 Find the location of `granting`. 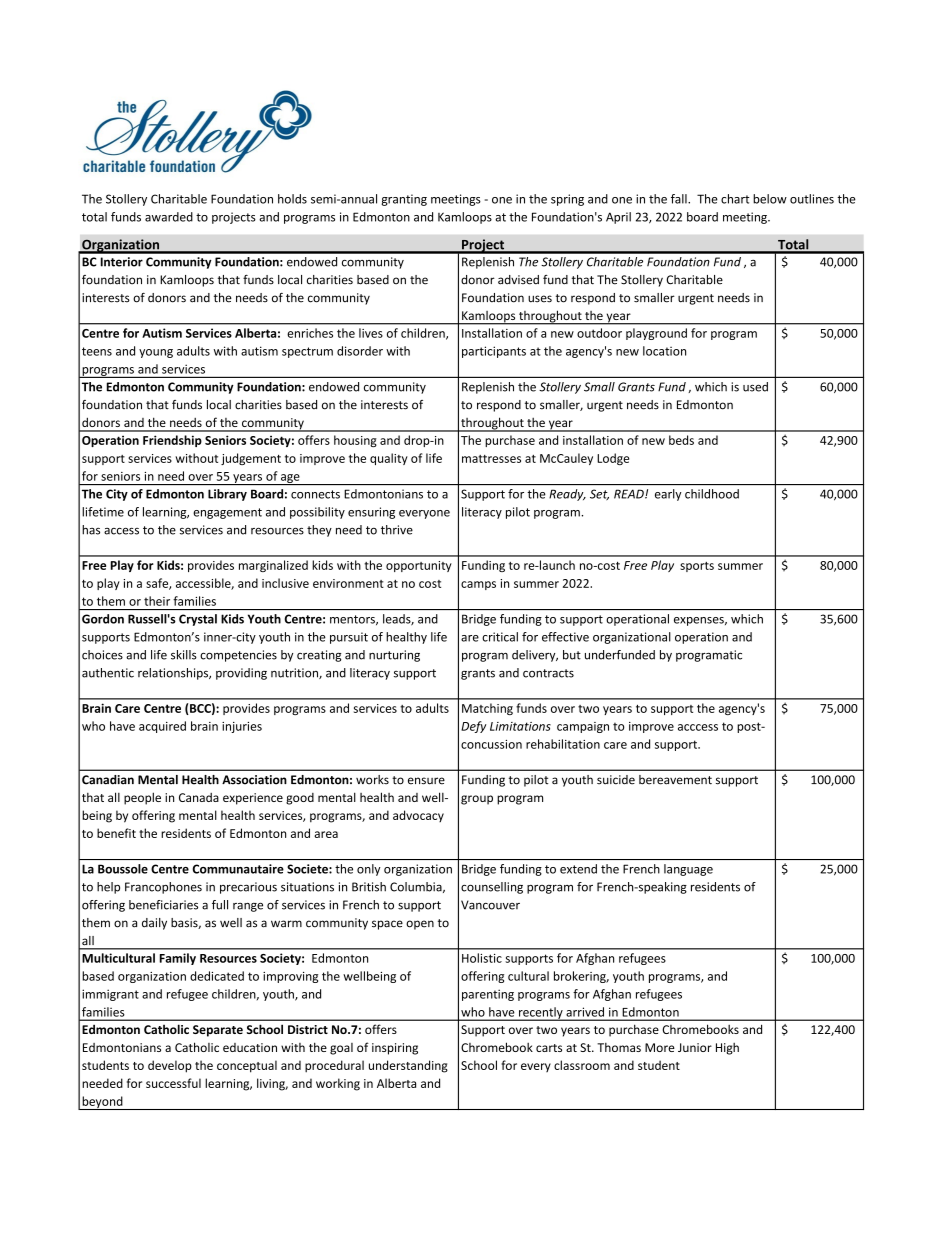

granting is located at coordinates (404, 200).
